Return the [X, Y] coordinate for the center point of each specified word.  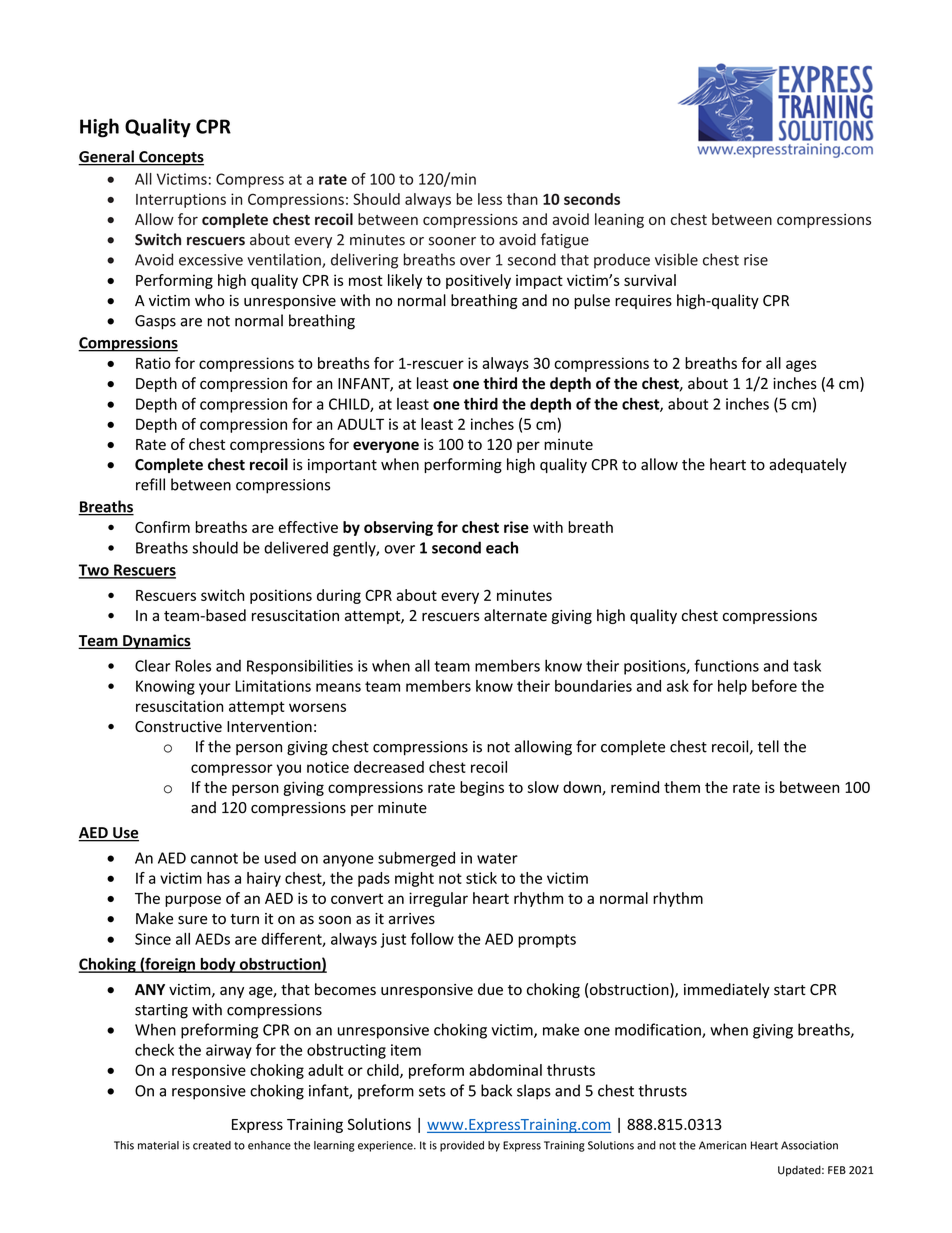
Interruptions [181, 200]
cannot [214, 858]
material [158, 1145]
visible [676, 259]
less [490, 199]
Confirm [162, 527]
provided [462, 1146]
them [682, 787]
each [502, 547]
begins [482, 788]
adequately [808, 465]
